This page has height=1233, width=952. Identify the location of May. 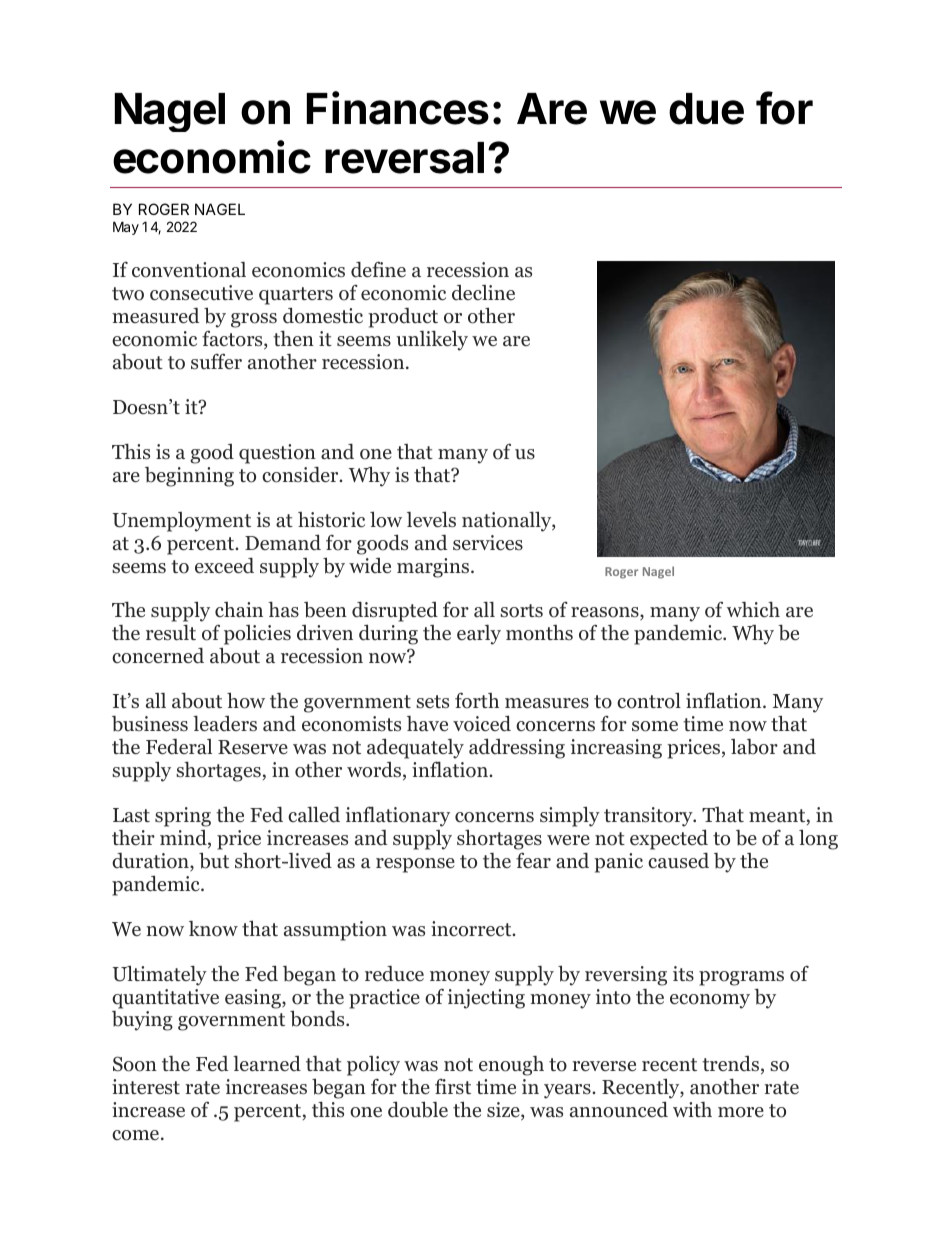
(126, 228).
